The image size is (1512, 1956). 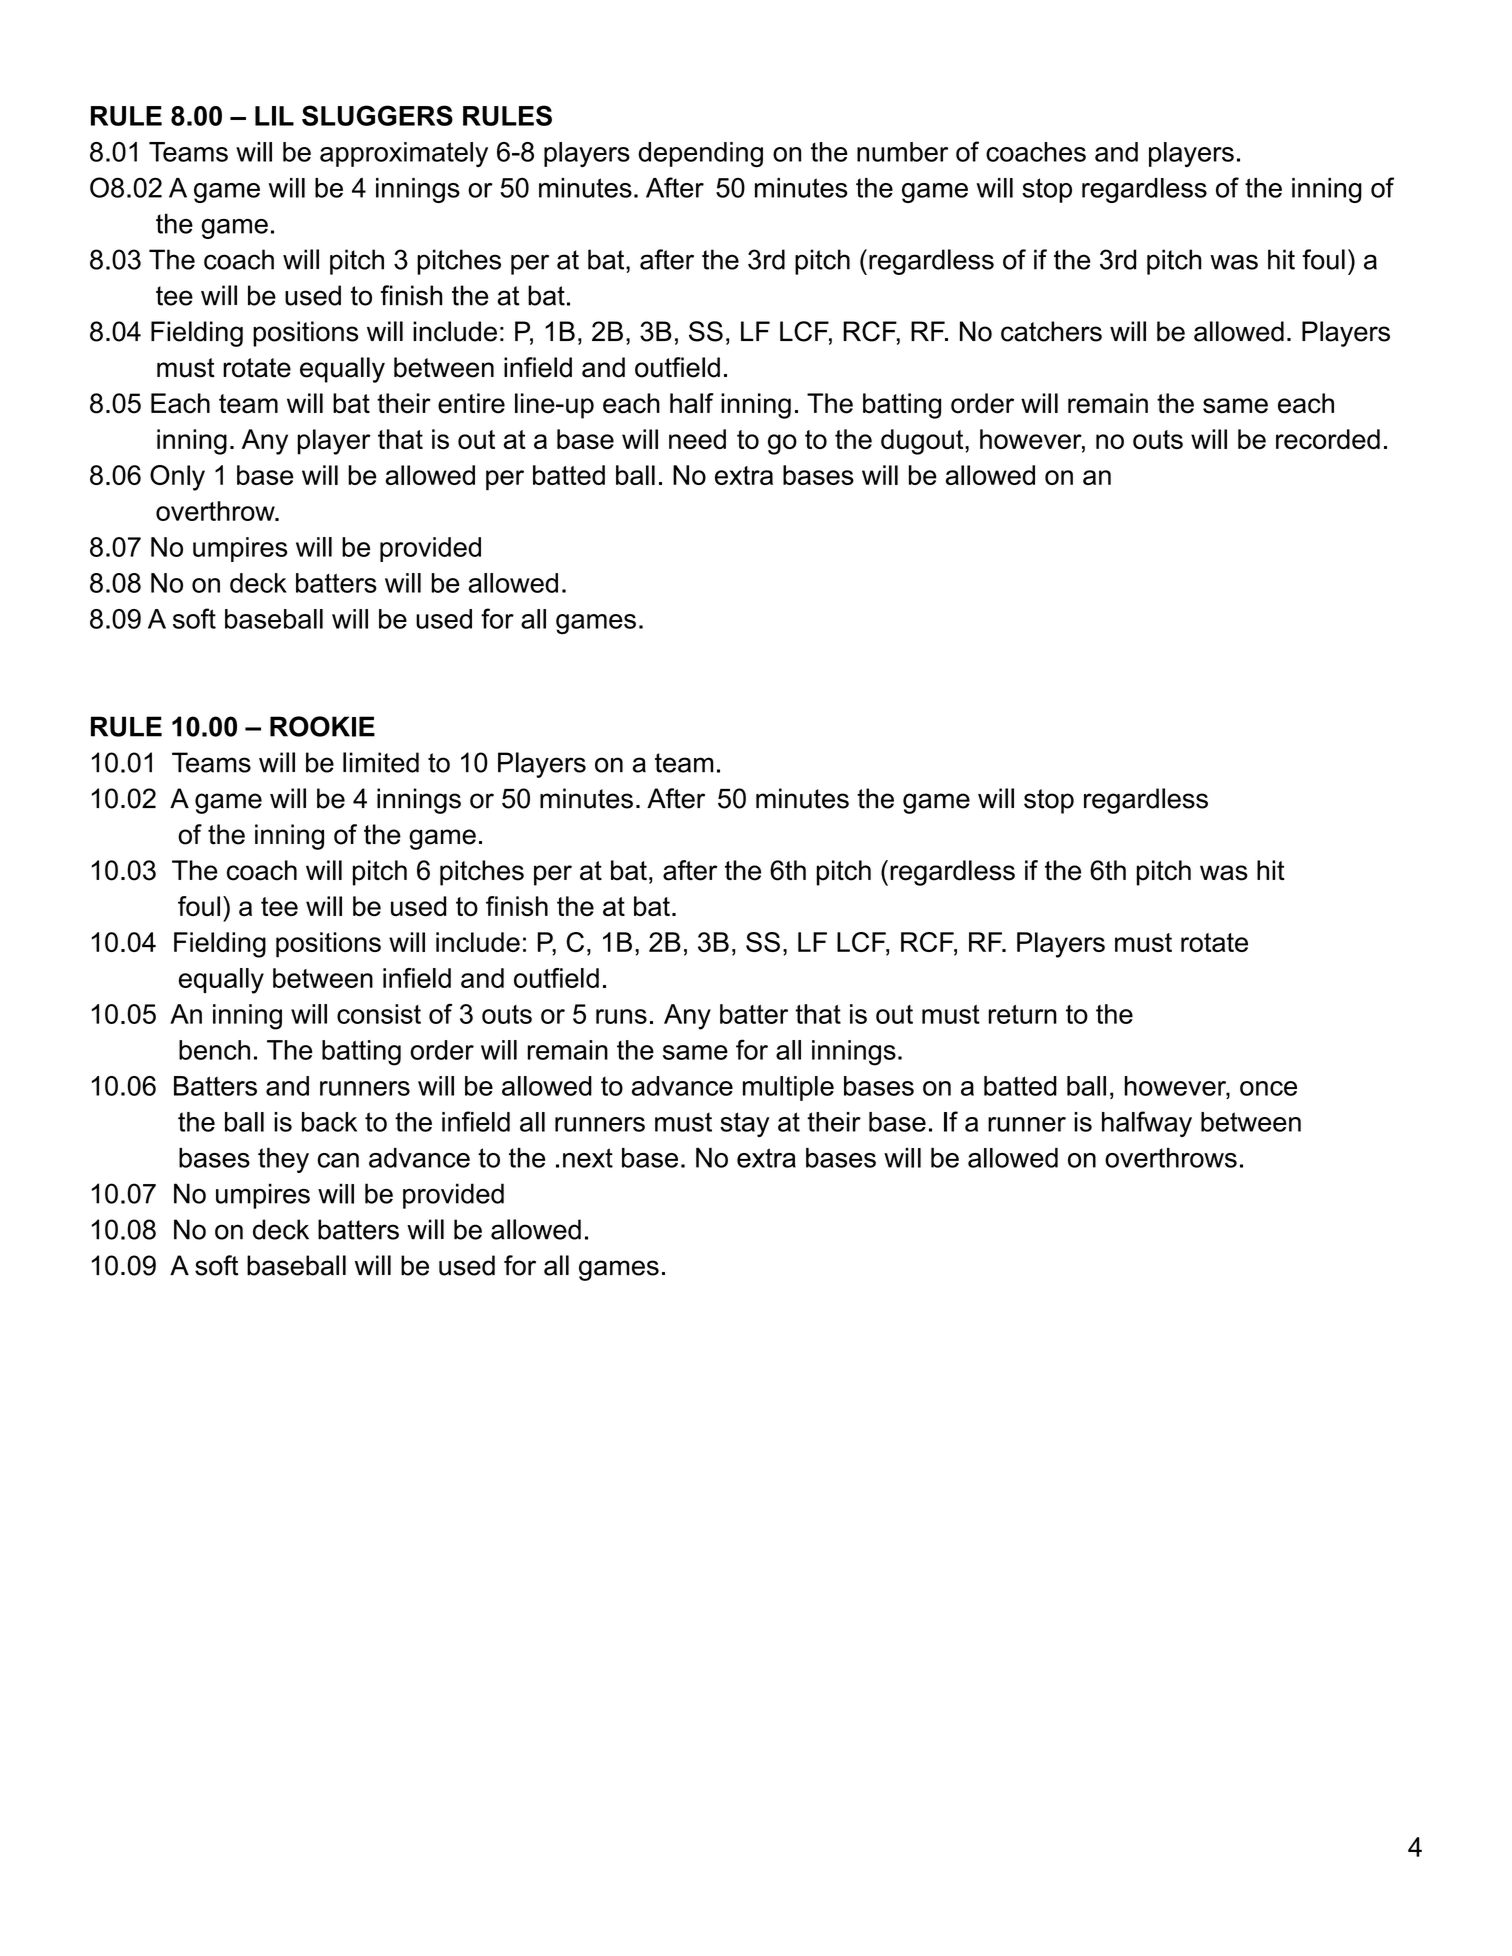 What do you see at coordinates (902, 152) in the document?
I see `number` at bounding box center [902, 152].
